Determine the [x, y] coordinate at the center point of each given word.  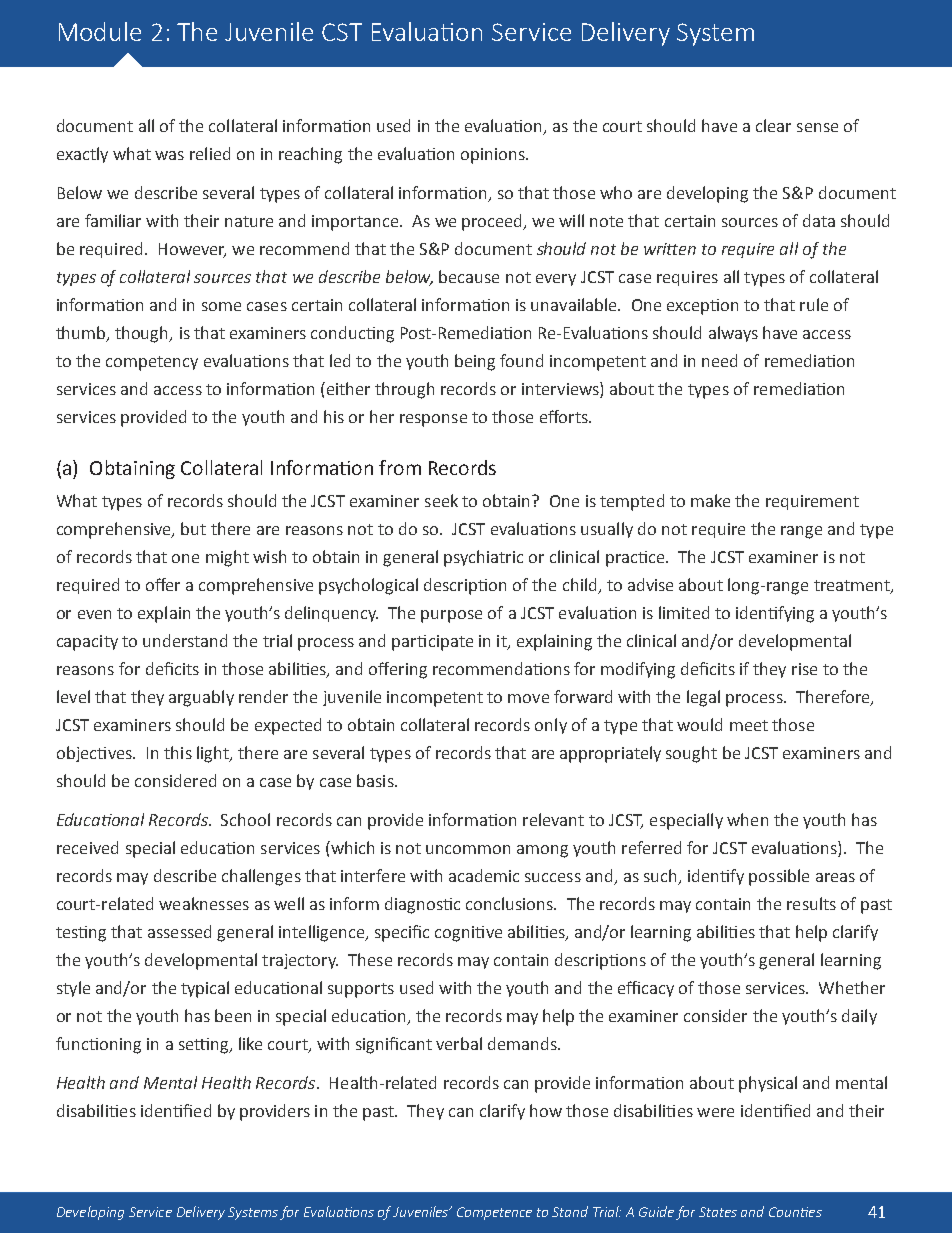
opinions [494, 156]
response [433, 420]
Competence [494, 1213]
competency [152, 363]
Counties [795, 1212]
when [747, 819]
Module [100, 31]
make [710, 500]
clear [773, 125]
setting [205, 1046]
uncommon [468, 849]
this [178, 752]
